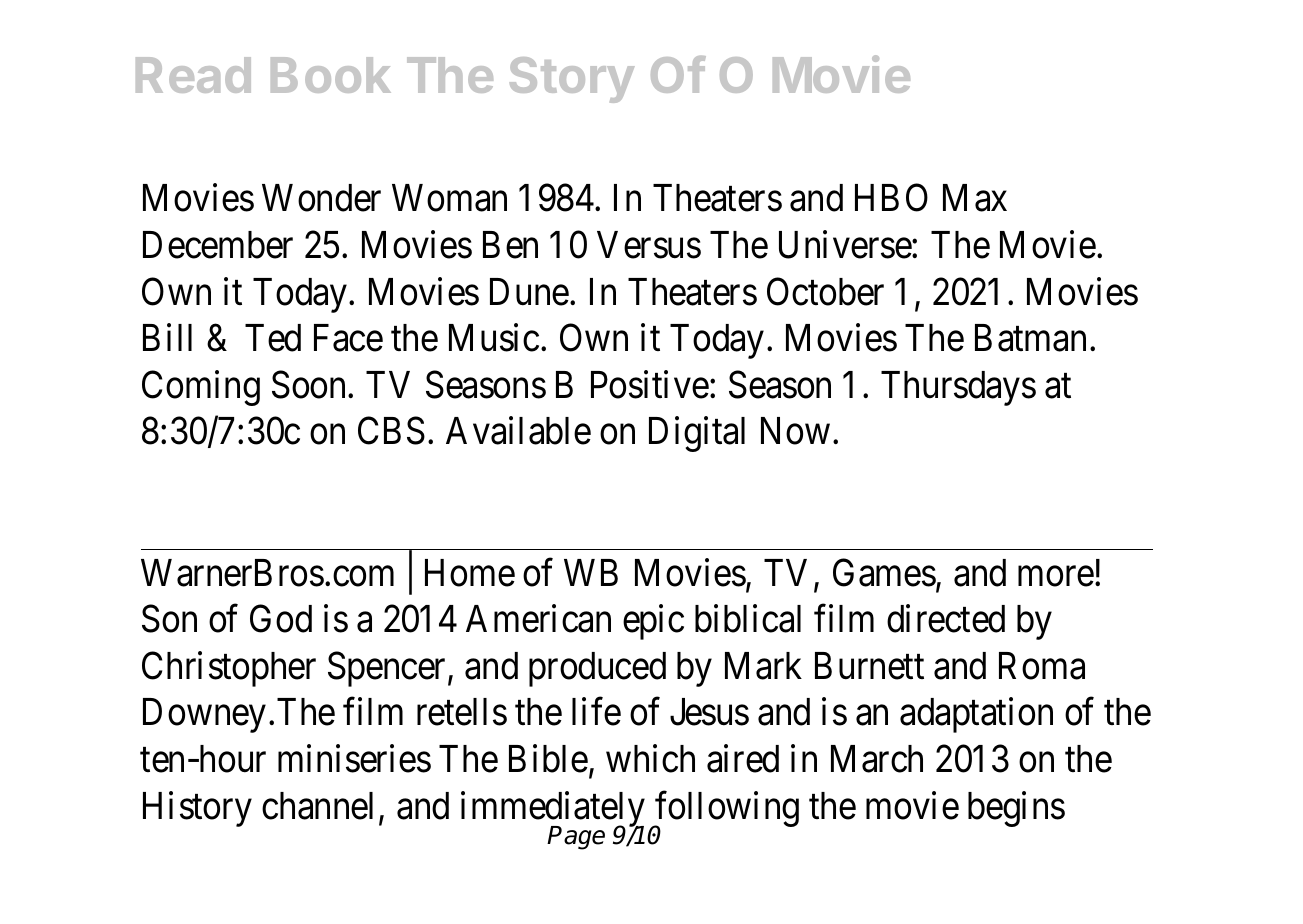  I want to click on Max, so click(975, 198).
